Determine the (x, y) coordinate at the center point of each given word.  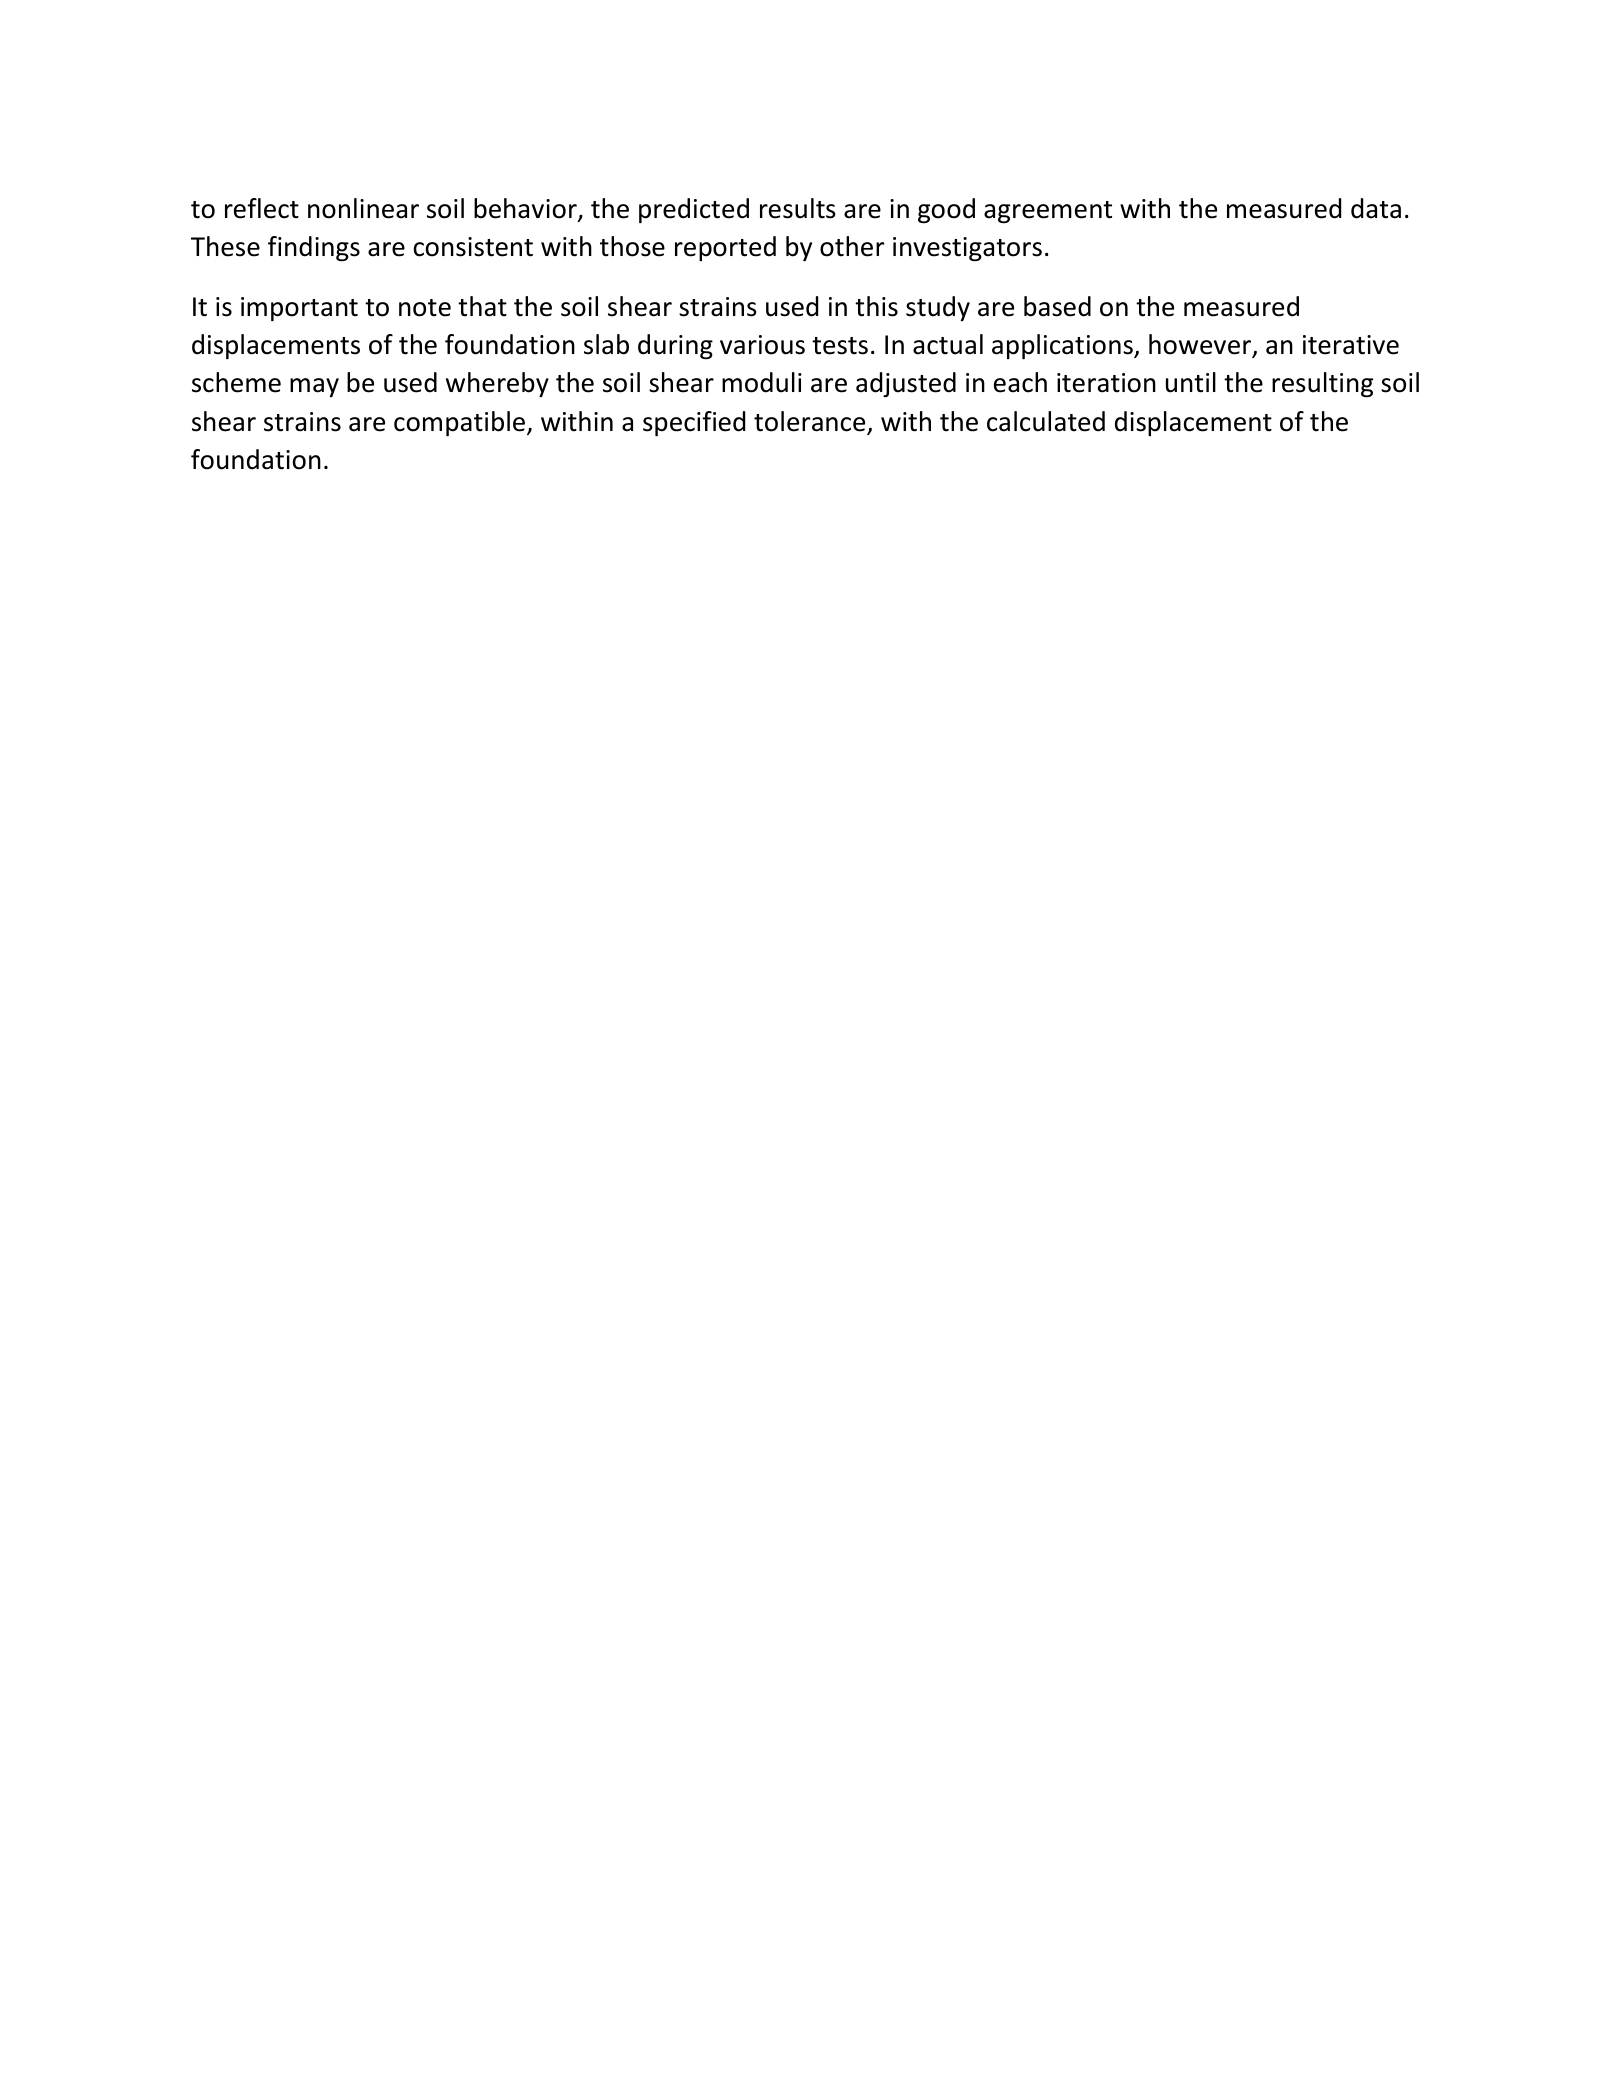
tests (840, 346)
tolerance (811, 422)
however (1201, 345)
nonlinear (363, 208)
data (1376, 208)
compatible (459, 423)
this (876, 306)
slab (606, 344)
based (1057, 306)
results (798, 208)
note (425, 308)
